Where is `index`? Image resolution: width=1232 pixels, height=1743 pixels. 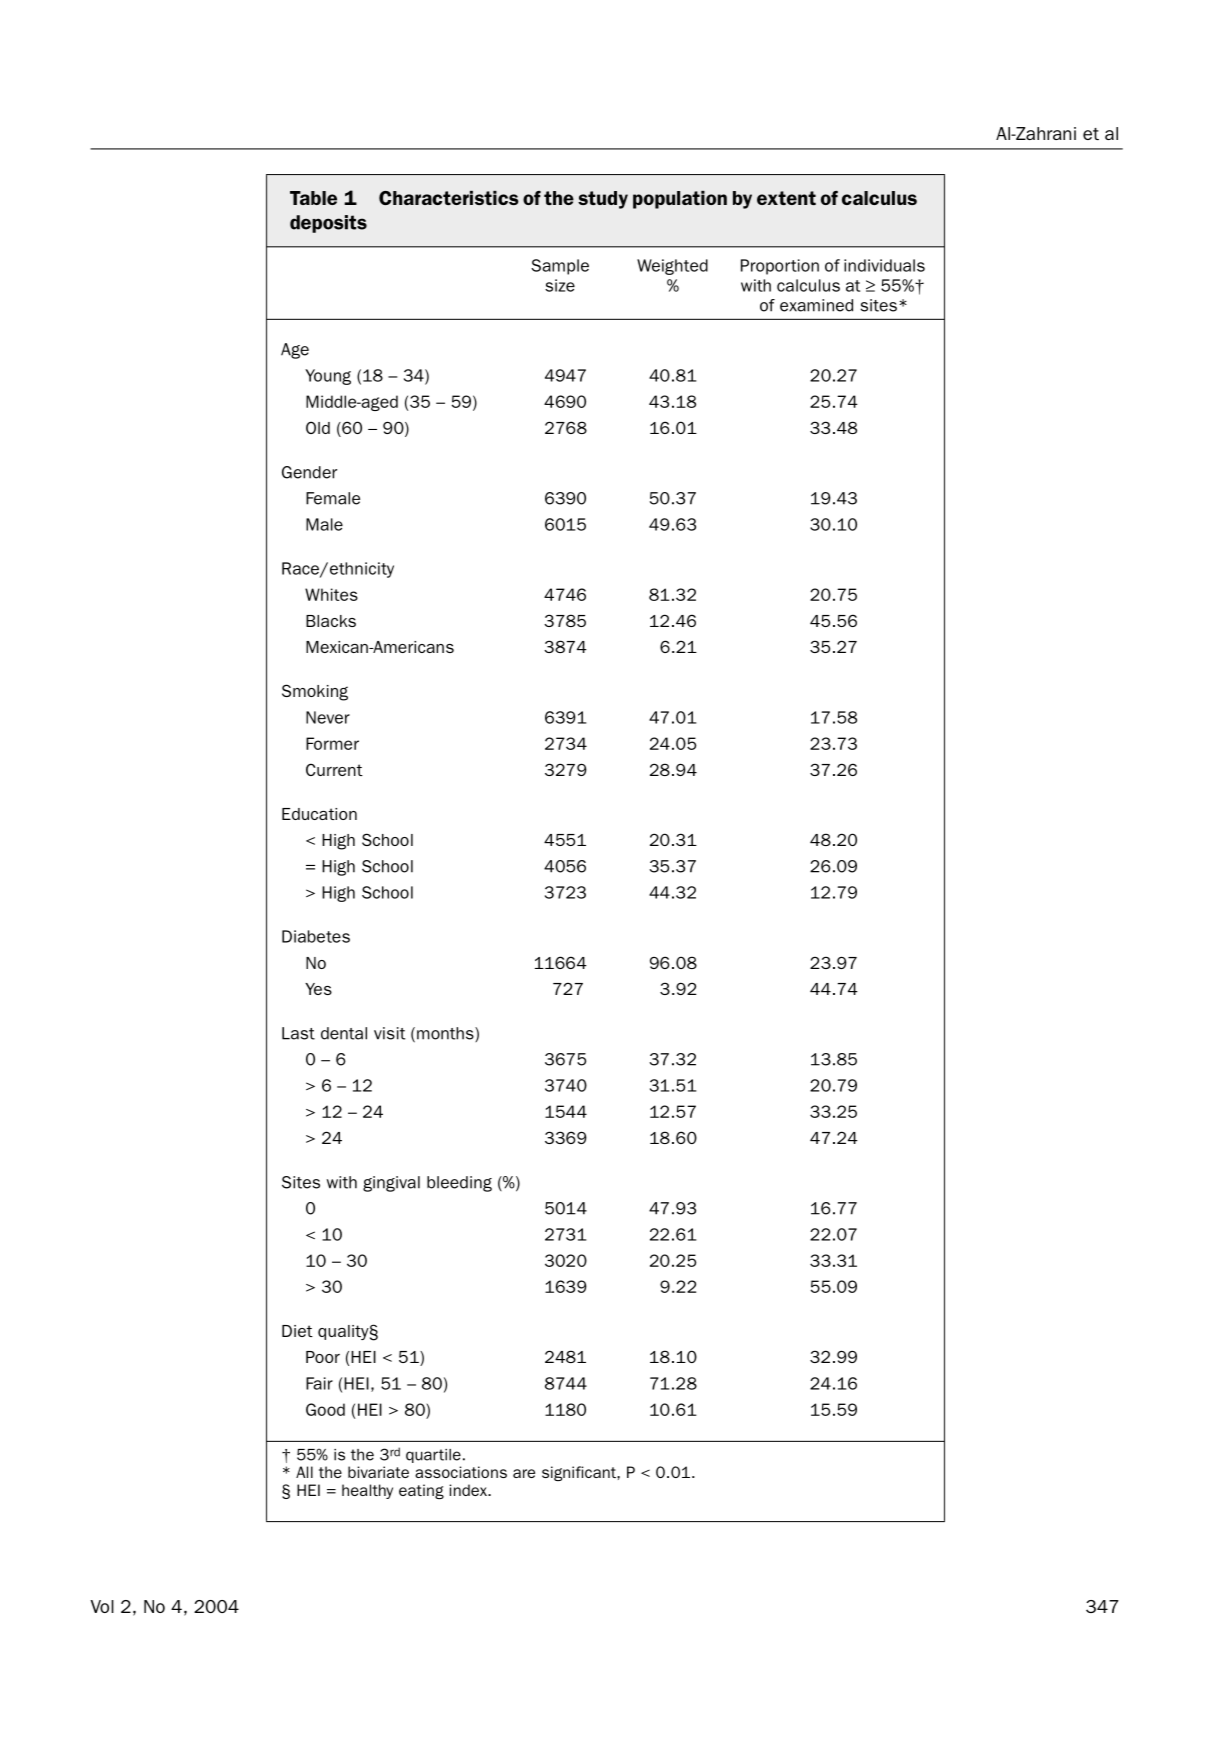 index is located at coordinates (469, 1490).
